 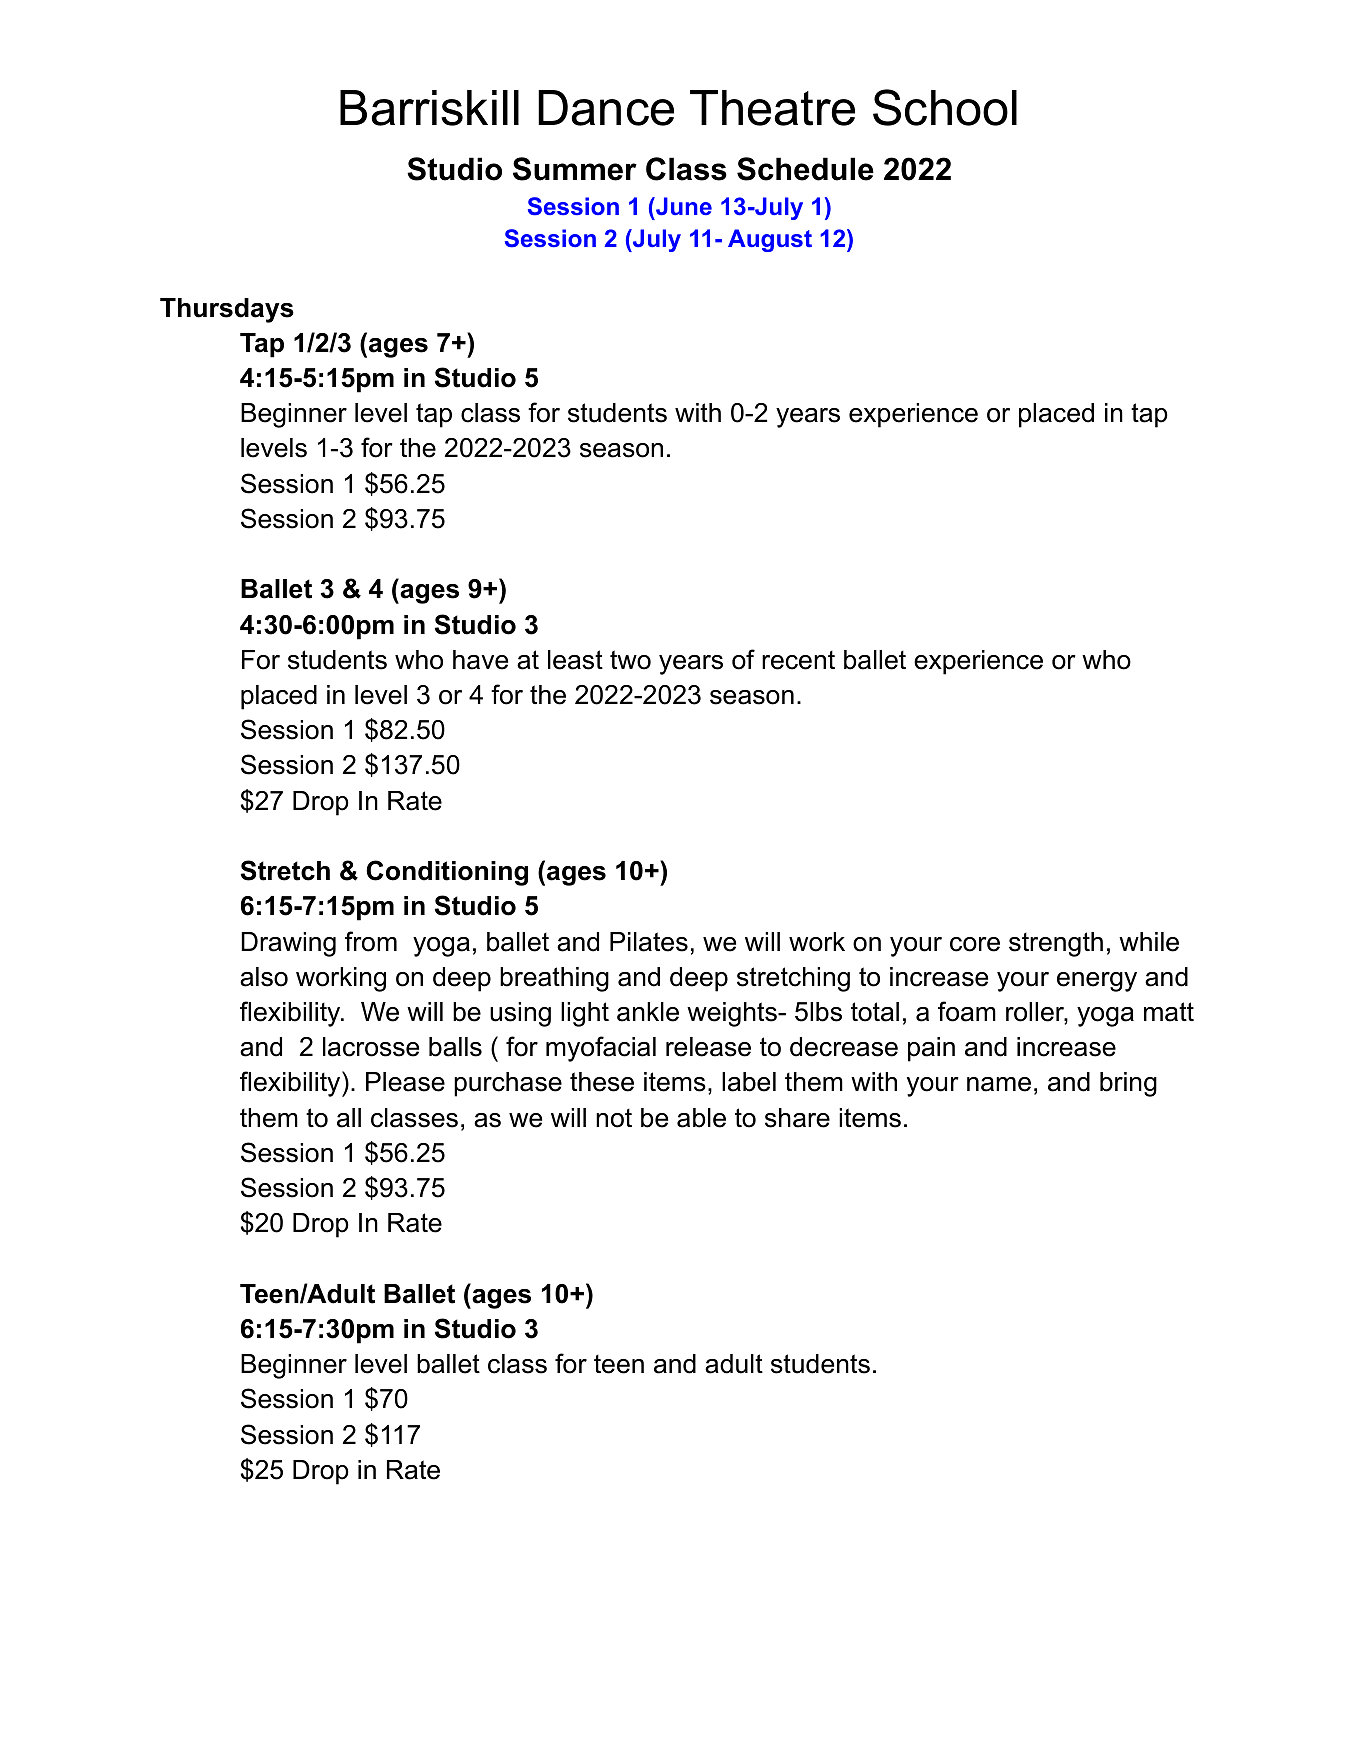 I want to click on School, so click(x=945, y=107).
